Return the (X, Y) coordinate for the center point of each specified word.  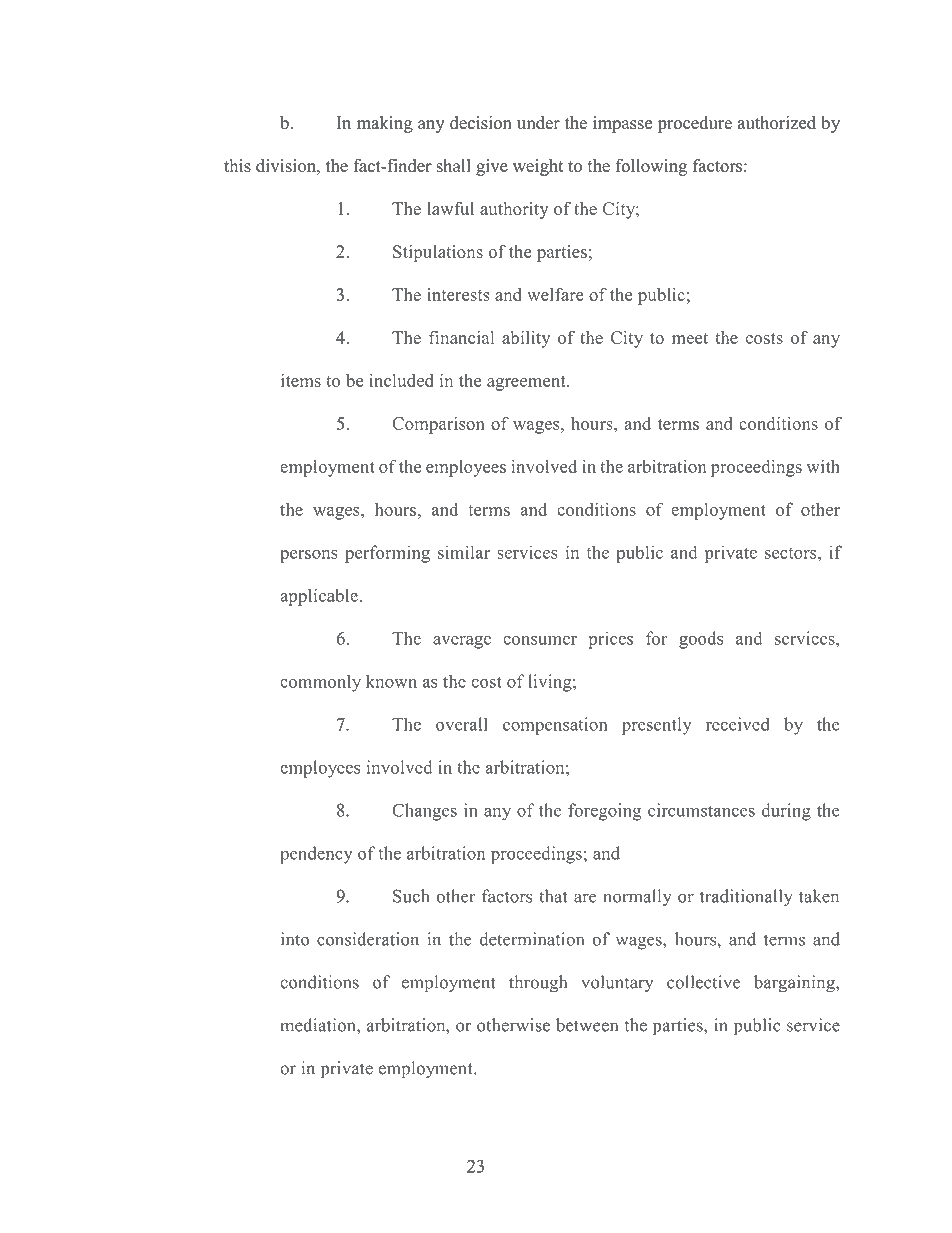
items (301, 380)
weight (538, 167)
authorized (777, 123)
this (237, 166)
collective (703, 982)
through (538, 984)
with (823, 466)
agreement (527, 383)
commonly (320, 683)
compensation (555, 726)
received (738, 724)
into (295, 939)
